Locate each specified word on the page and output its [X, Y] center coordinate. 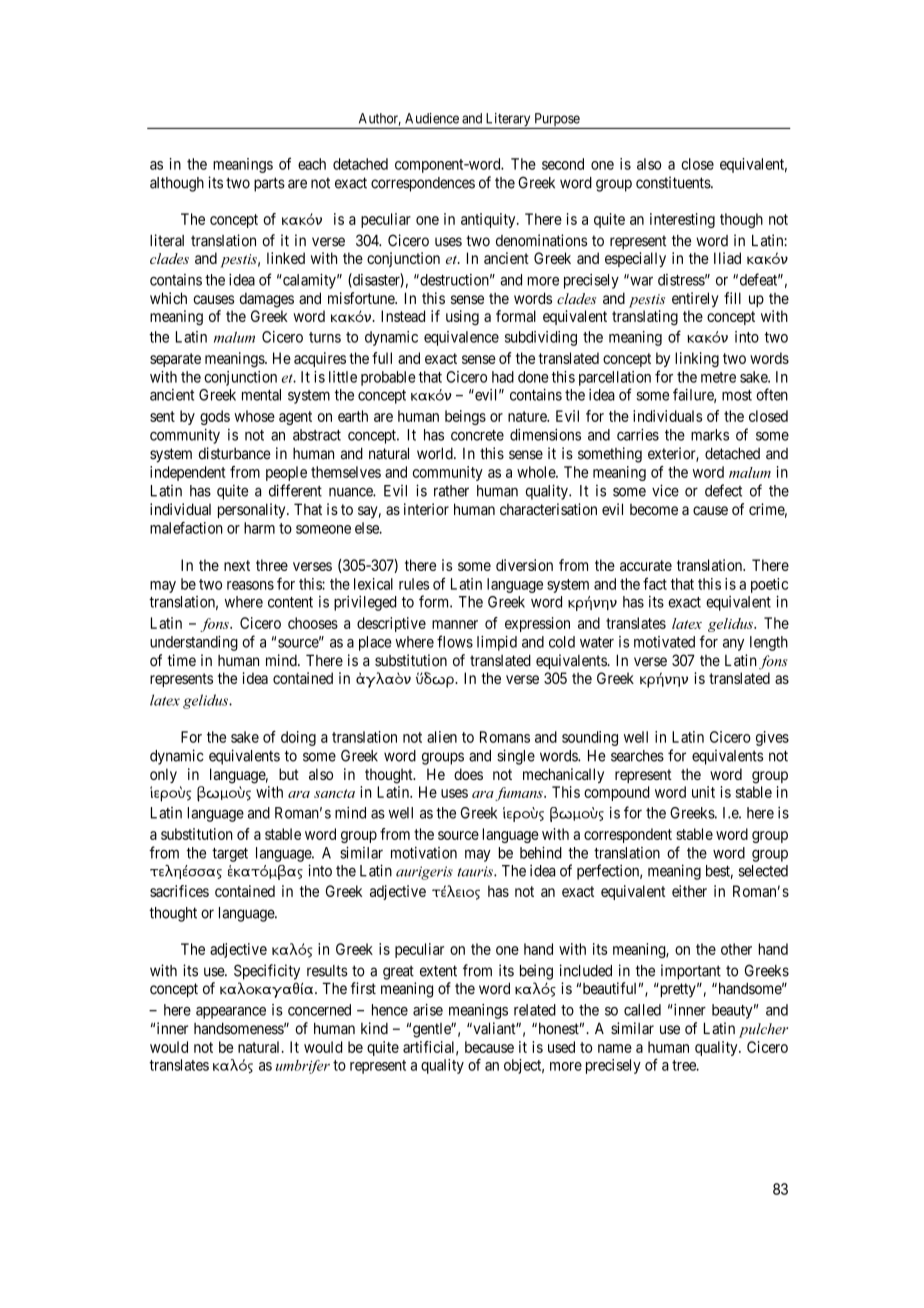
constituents [674, 182]
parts [269, 184]
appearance [231, 1013]
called [642, 1010]
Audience [432, 118]
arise [428, 1010]
